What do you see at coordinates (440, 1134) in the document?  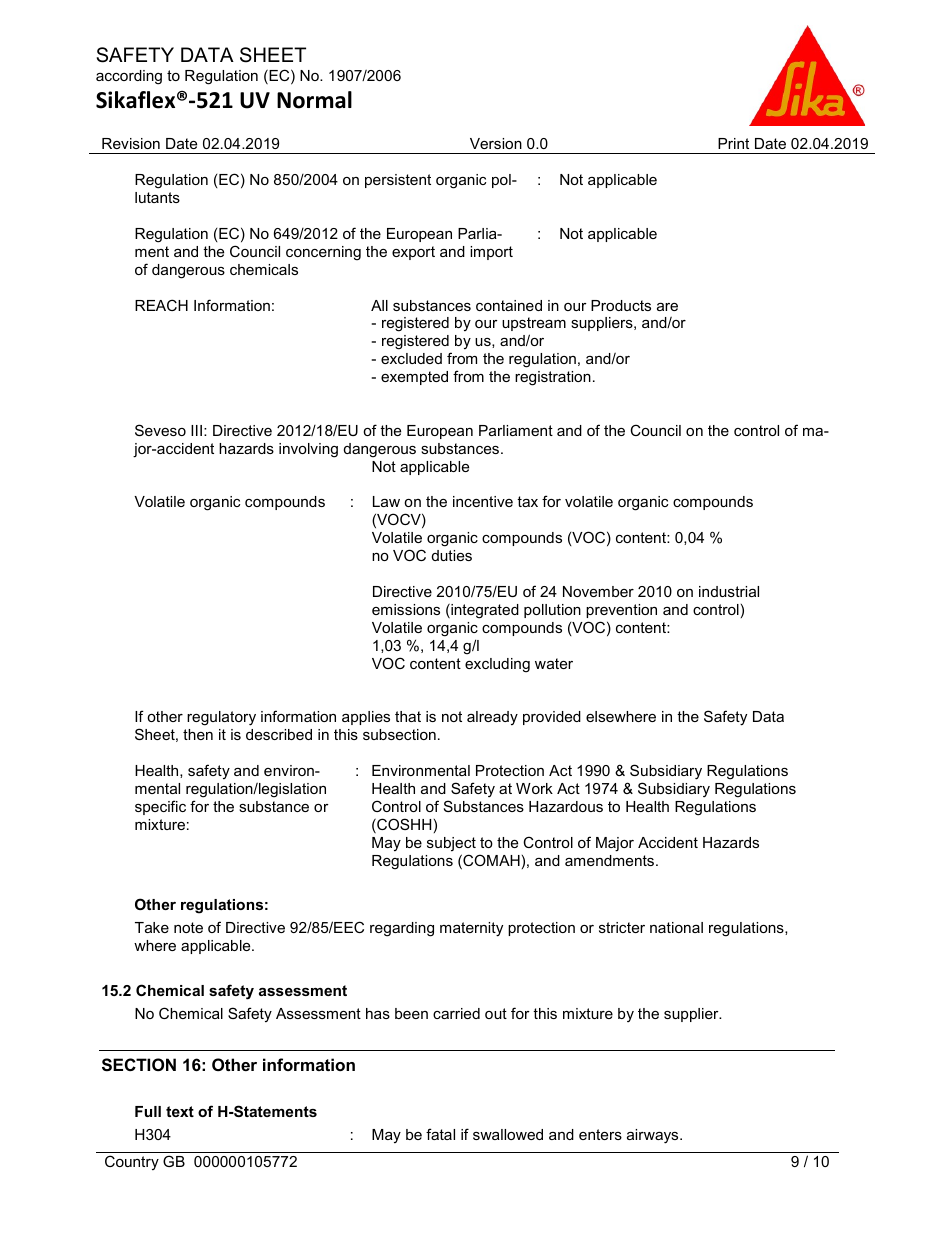 I see `fatal` at bounding box center [440, 1134].
